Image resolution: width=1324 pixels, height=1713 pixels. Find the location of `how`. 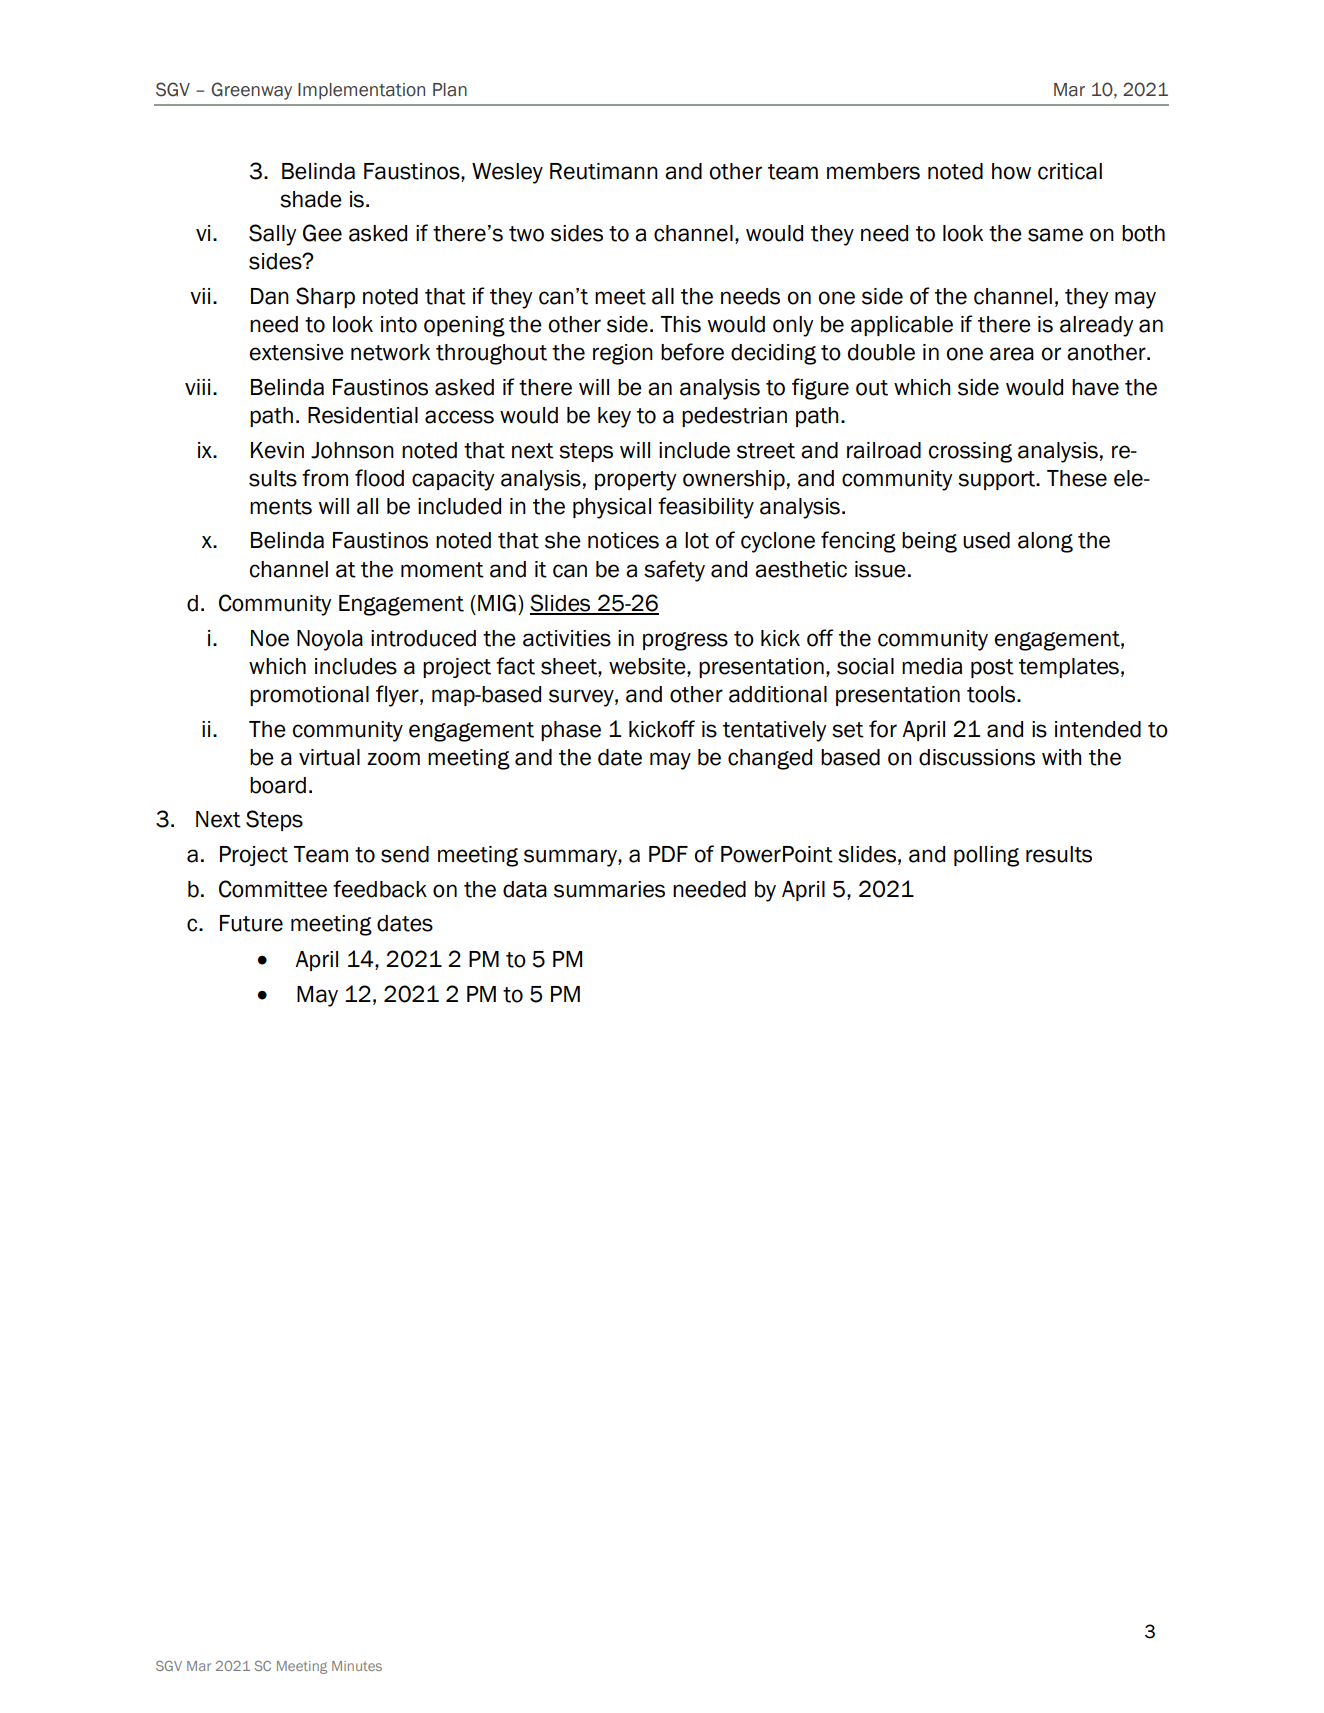

how is located at coordinates (1011, 171).
